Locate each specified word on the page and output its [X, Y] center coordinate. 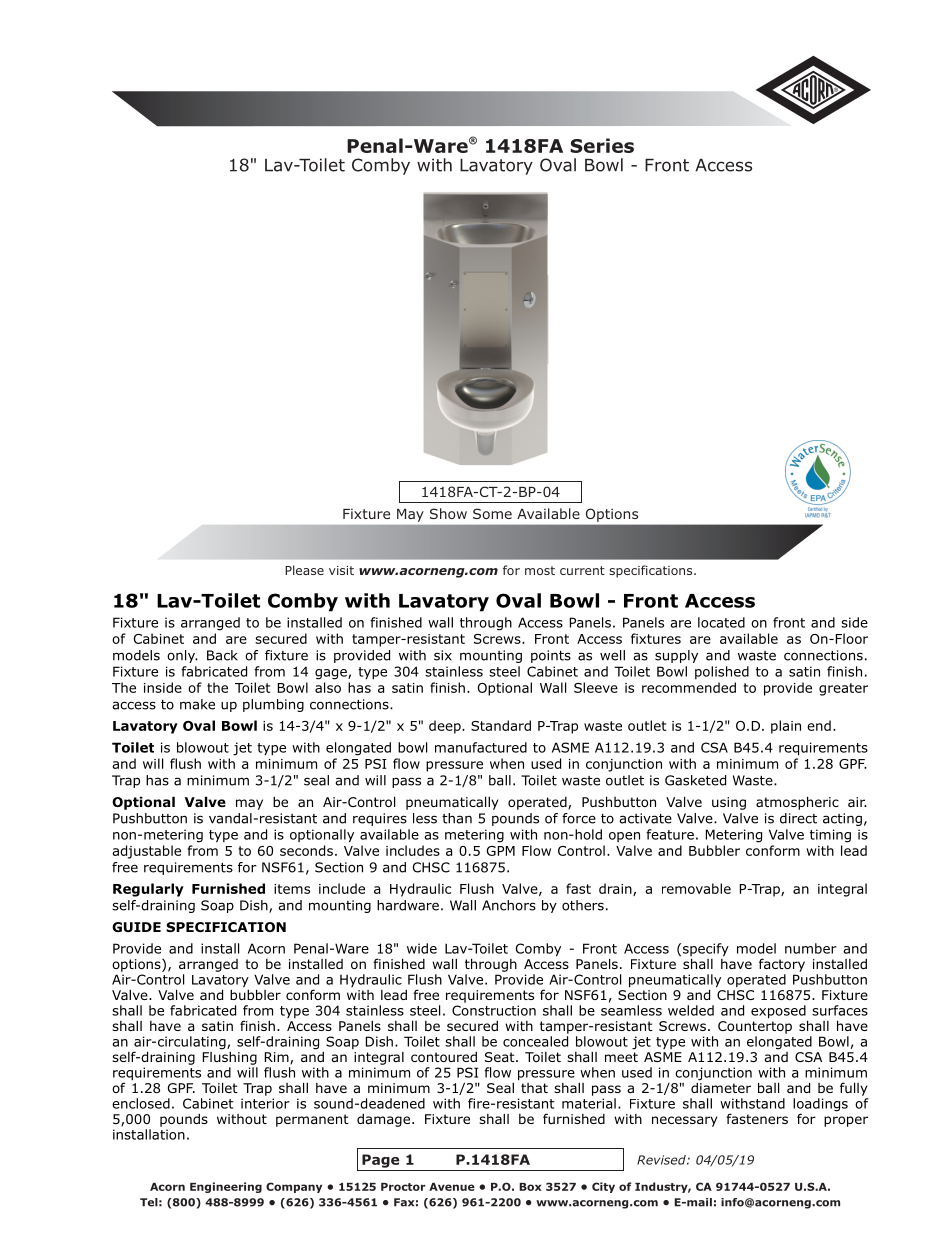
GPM [501, 851]
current [582, 570]
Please [304, 570]
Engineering [226, 1187]
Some [492, 513]
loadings [820, 1106]
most [540, 570]
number [811, 948]
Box [530, 1187]
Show [448, 513]
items [292, 889]
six [443, 655]
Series [602, 145]
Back [222, 655]
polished [722, 672]
